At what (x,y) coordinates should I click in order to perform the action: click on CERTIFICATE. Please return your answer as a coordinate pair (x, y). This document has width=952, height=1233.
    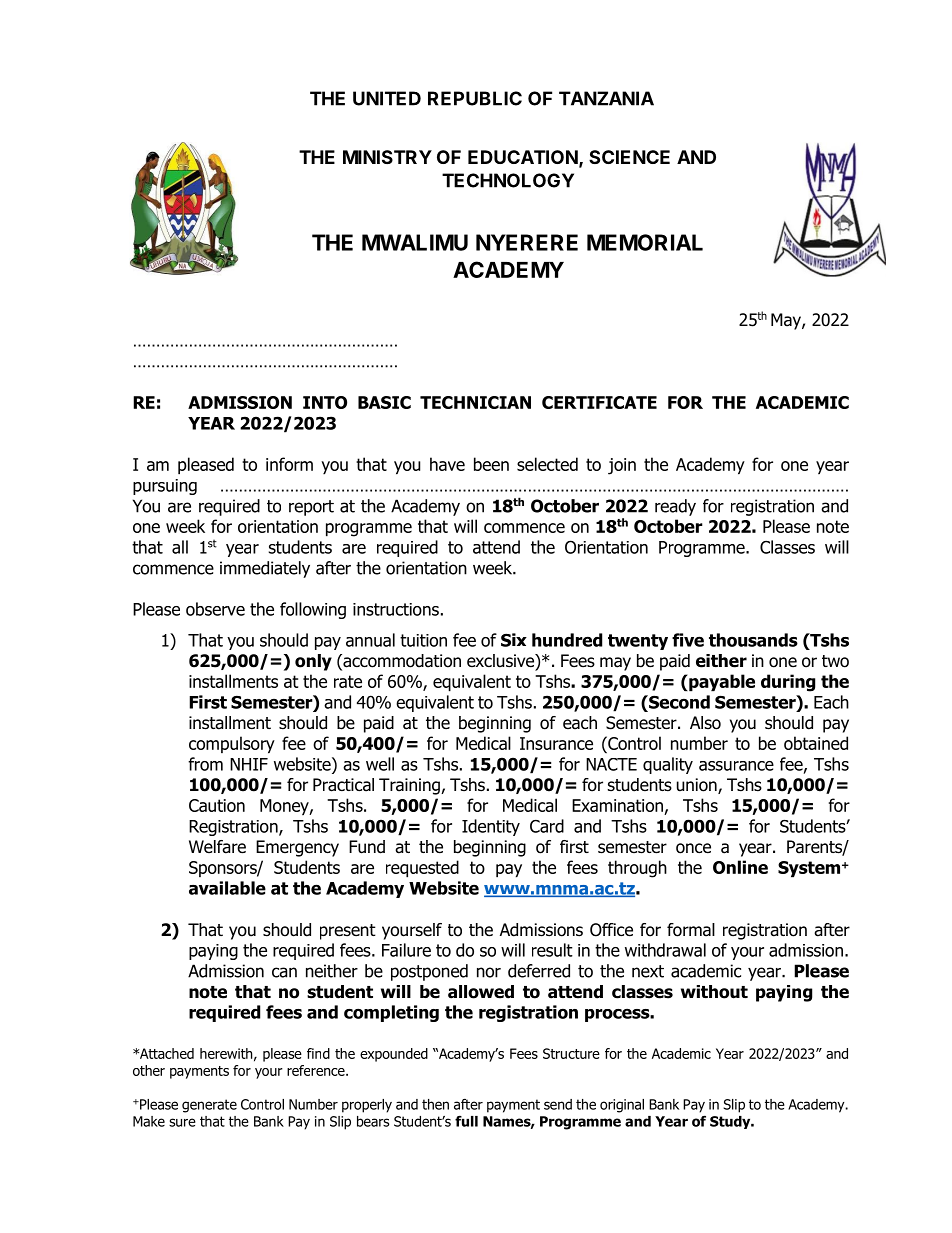
    Looking at the image, I should click on (599, 402).
